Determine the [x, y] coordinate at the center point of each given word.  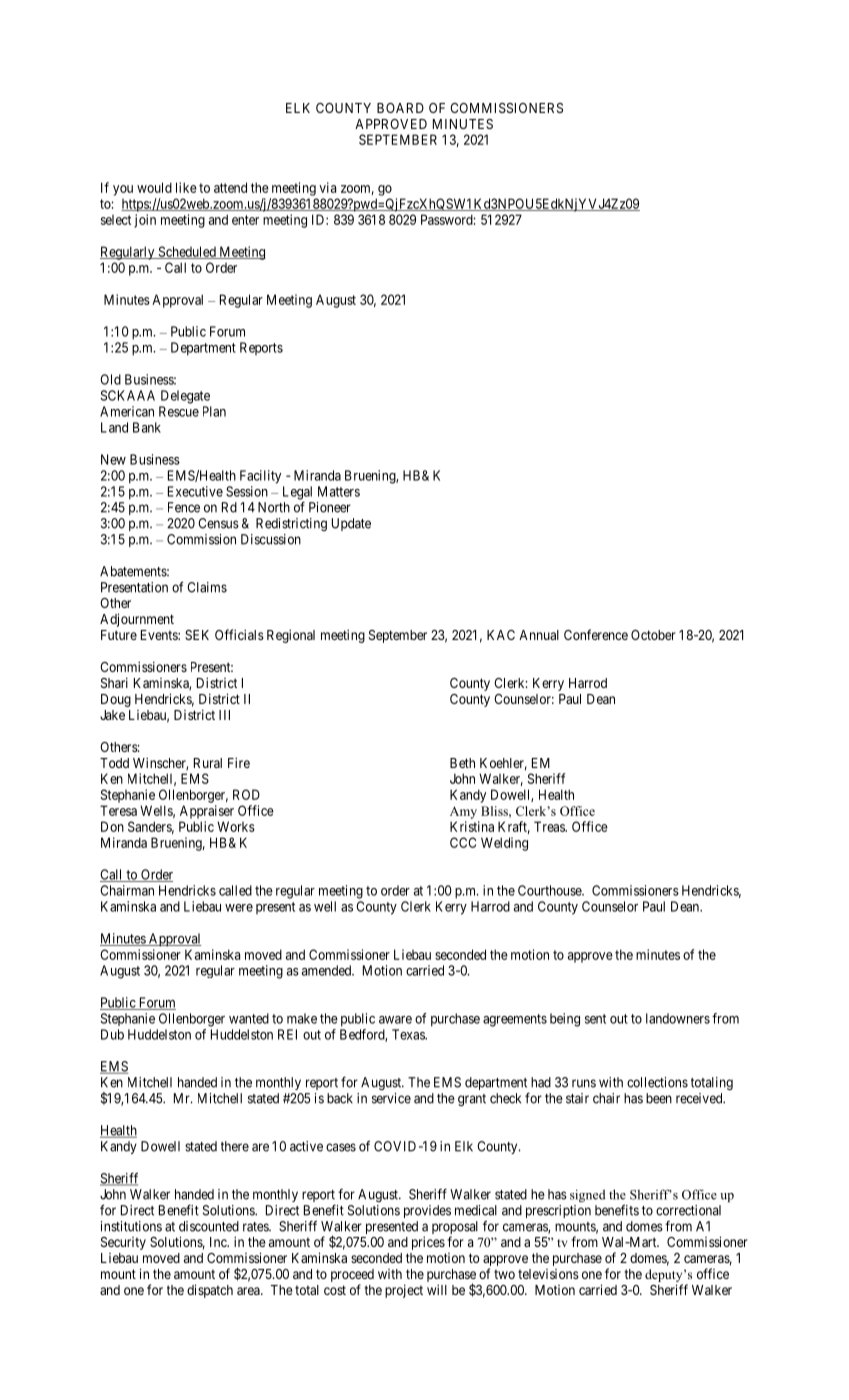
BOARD [400, 108]
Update [351, 524]
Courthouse [550, 890]
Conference [596, 634]
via [327, 187]
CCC [463, 842]
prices [428, 1243]
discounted [209, 1226]
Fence [184, 507]
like [186, 187]
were [239, 908]
